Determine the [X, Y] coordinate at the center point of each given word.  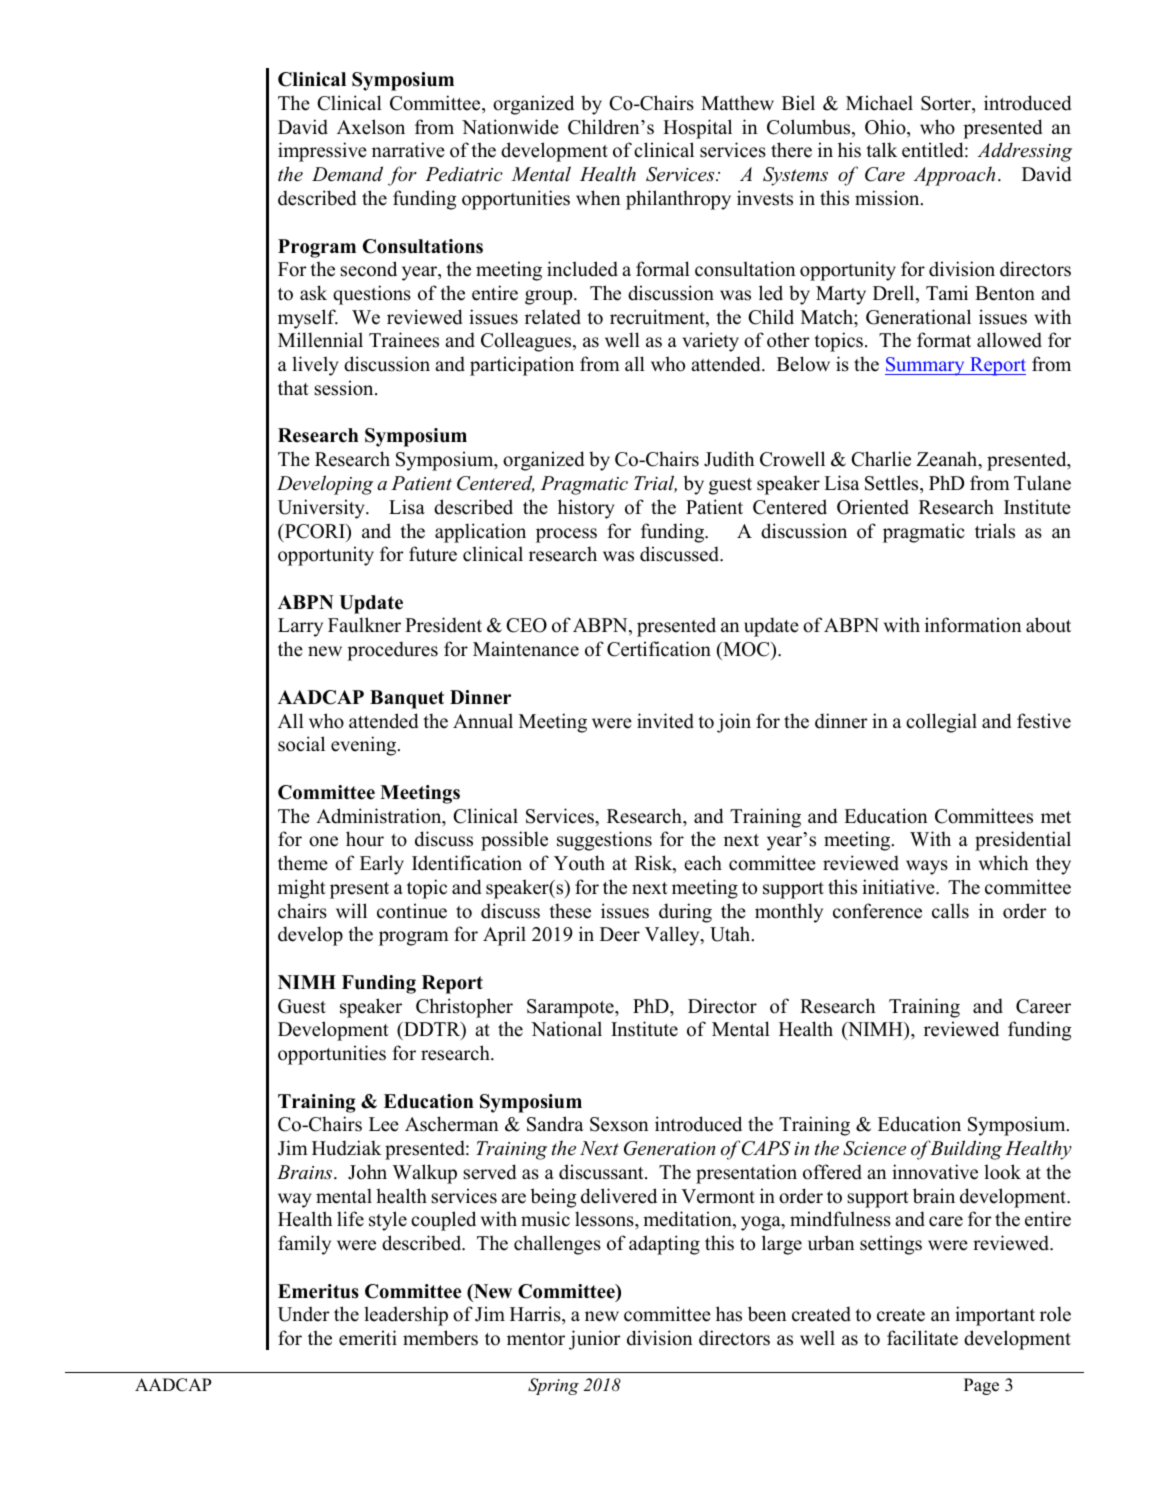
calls [950, 911]
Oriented [873, 507]
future [433, 554]
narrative [408, 150]
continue [412, 911]
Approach [954, 176]
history [586, 509]
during [685, 913]
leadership [406, 1316]
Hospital [697, 129]
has [729, 1314]
